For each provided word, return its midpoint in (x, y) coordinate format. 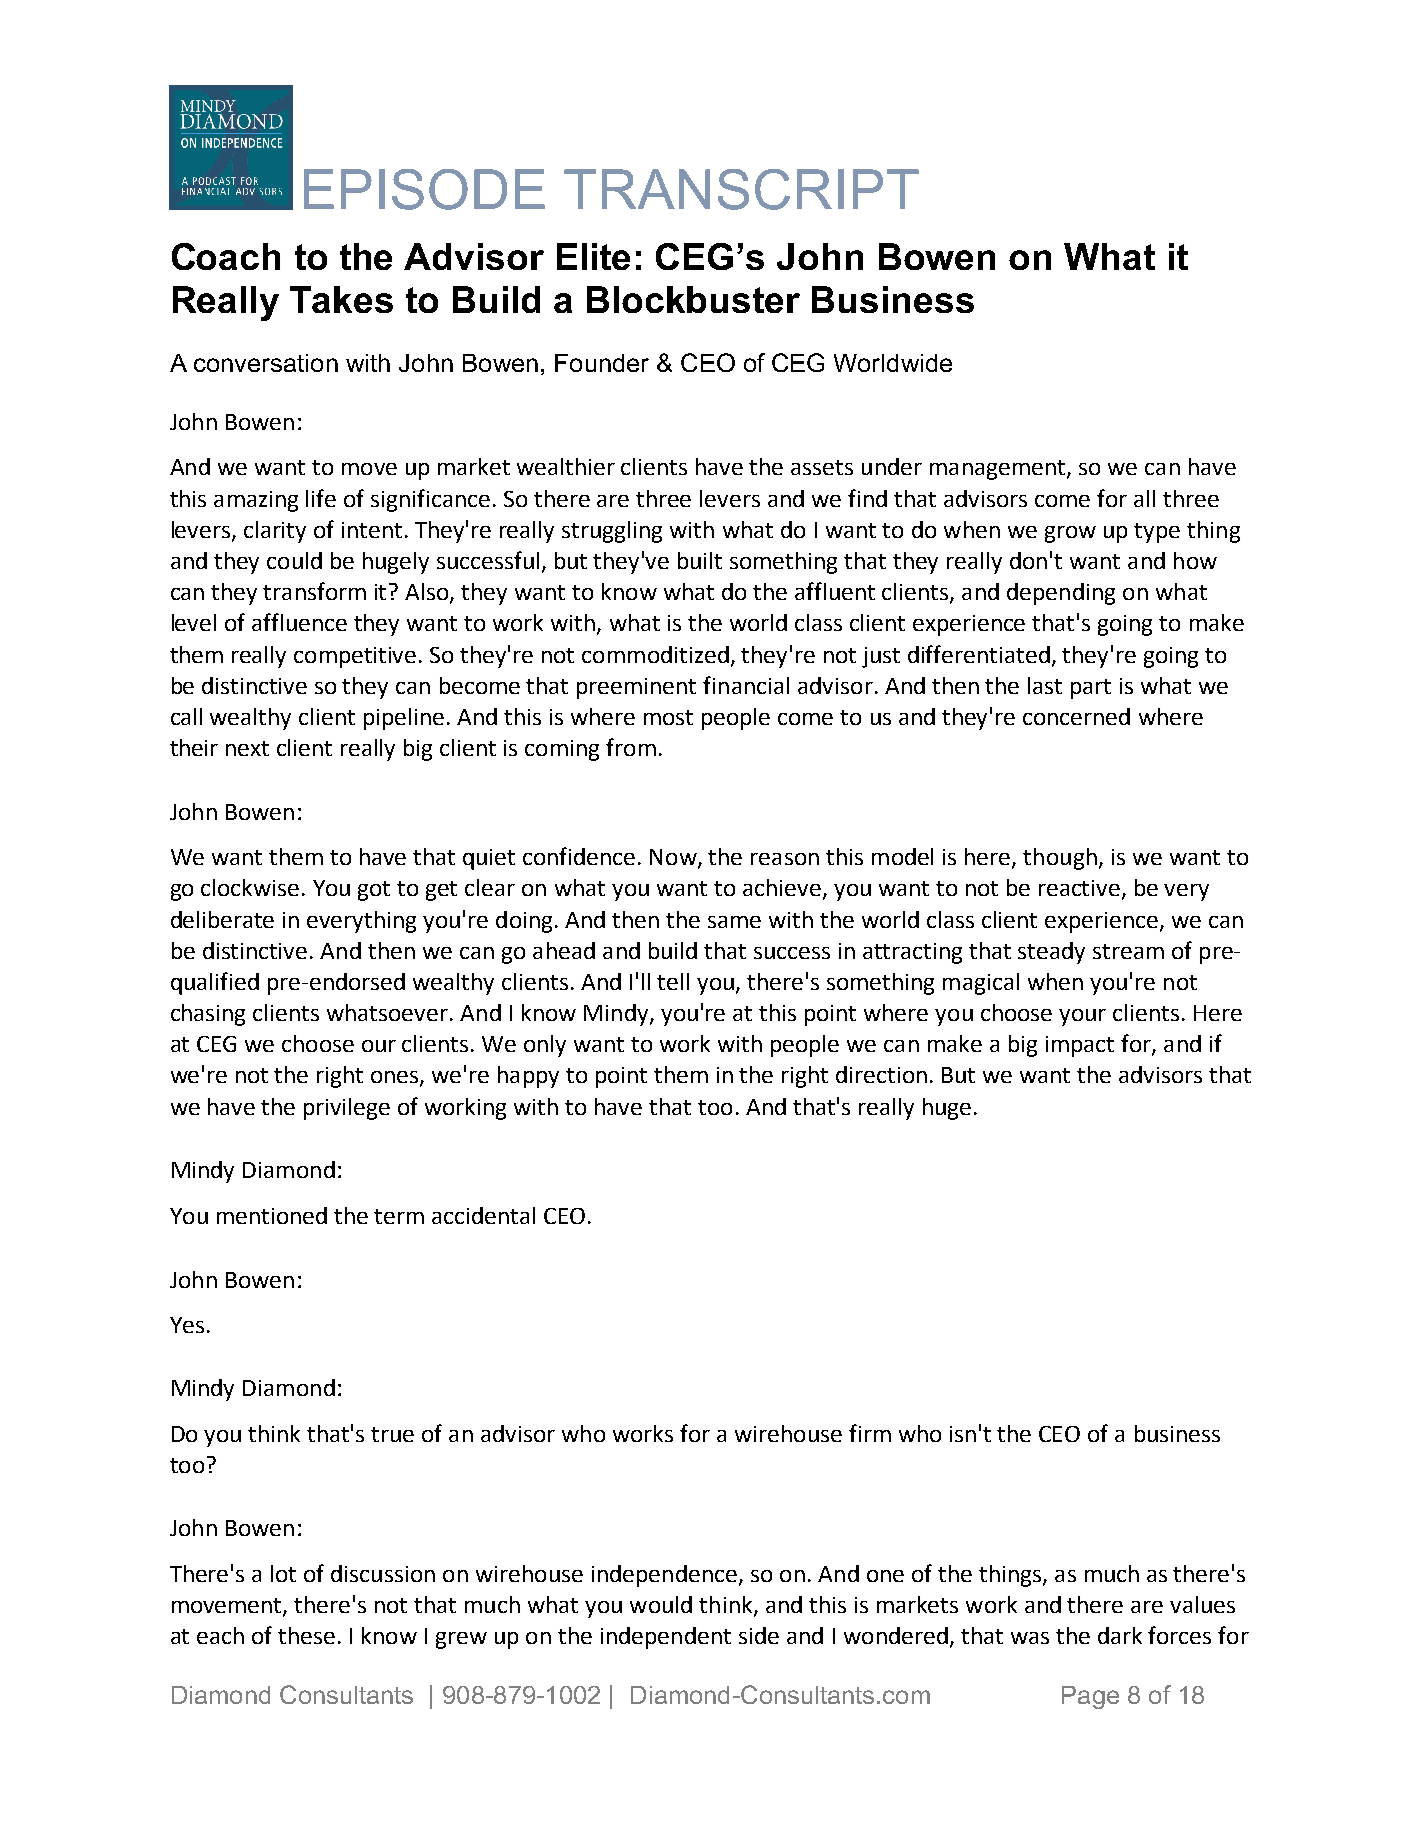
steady (1051, 953)
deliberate (222, 919)
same (734, 922)
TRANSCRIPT (741, 189)
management (999, 470)
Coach (226, 256)
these (306, 1635)
